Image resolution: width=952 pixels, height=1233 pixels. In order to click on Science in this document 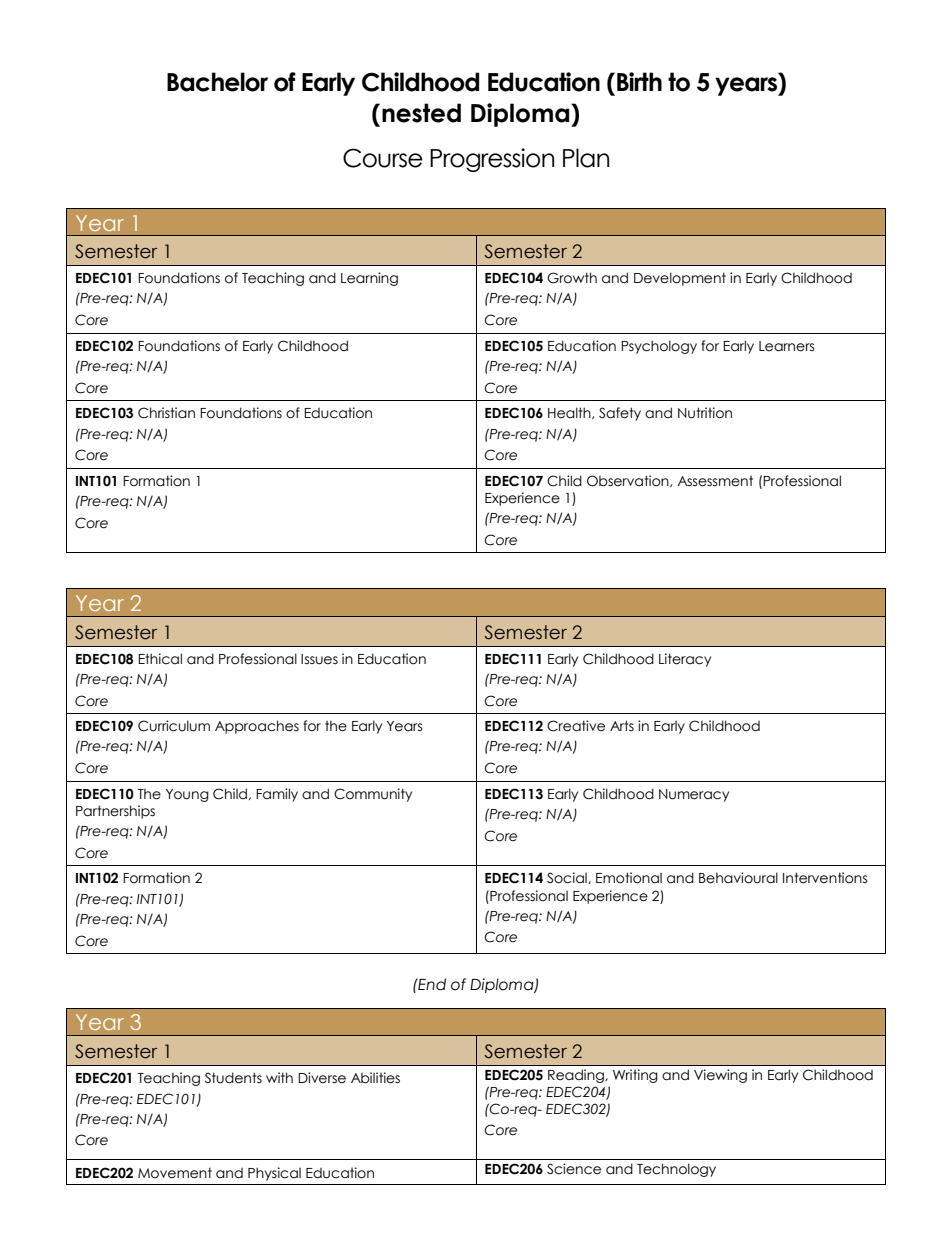, I will do `click(574, 1169)`.
